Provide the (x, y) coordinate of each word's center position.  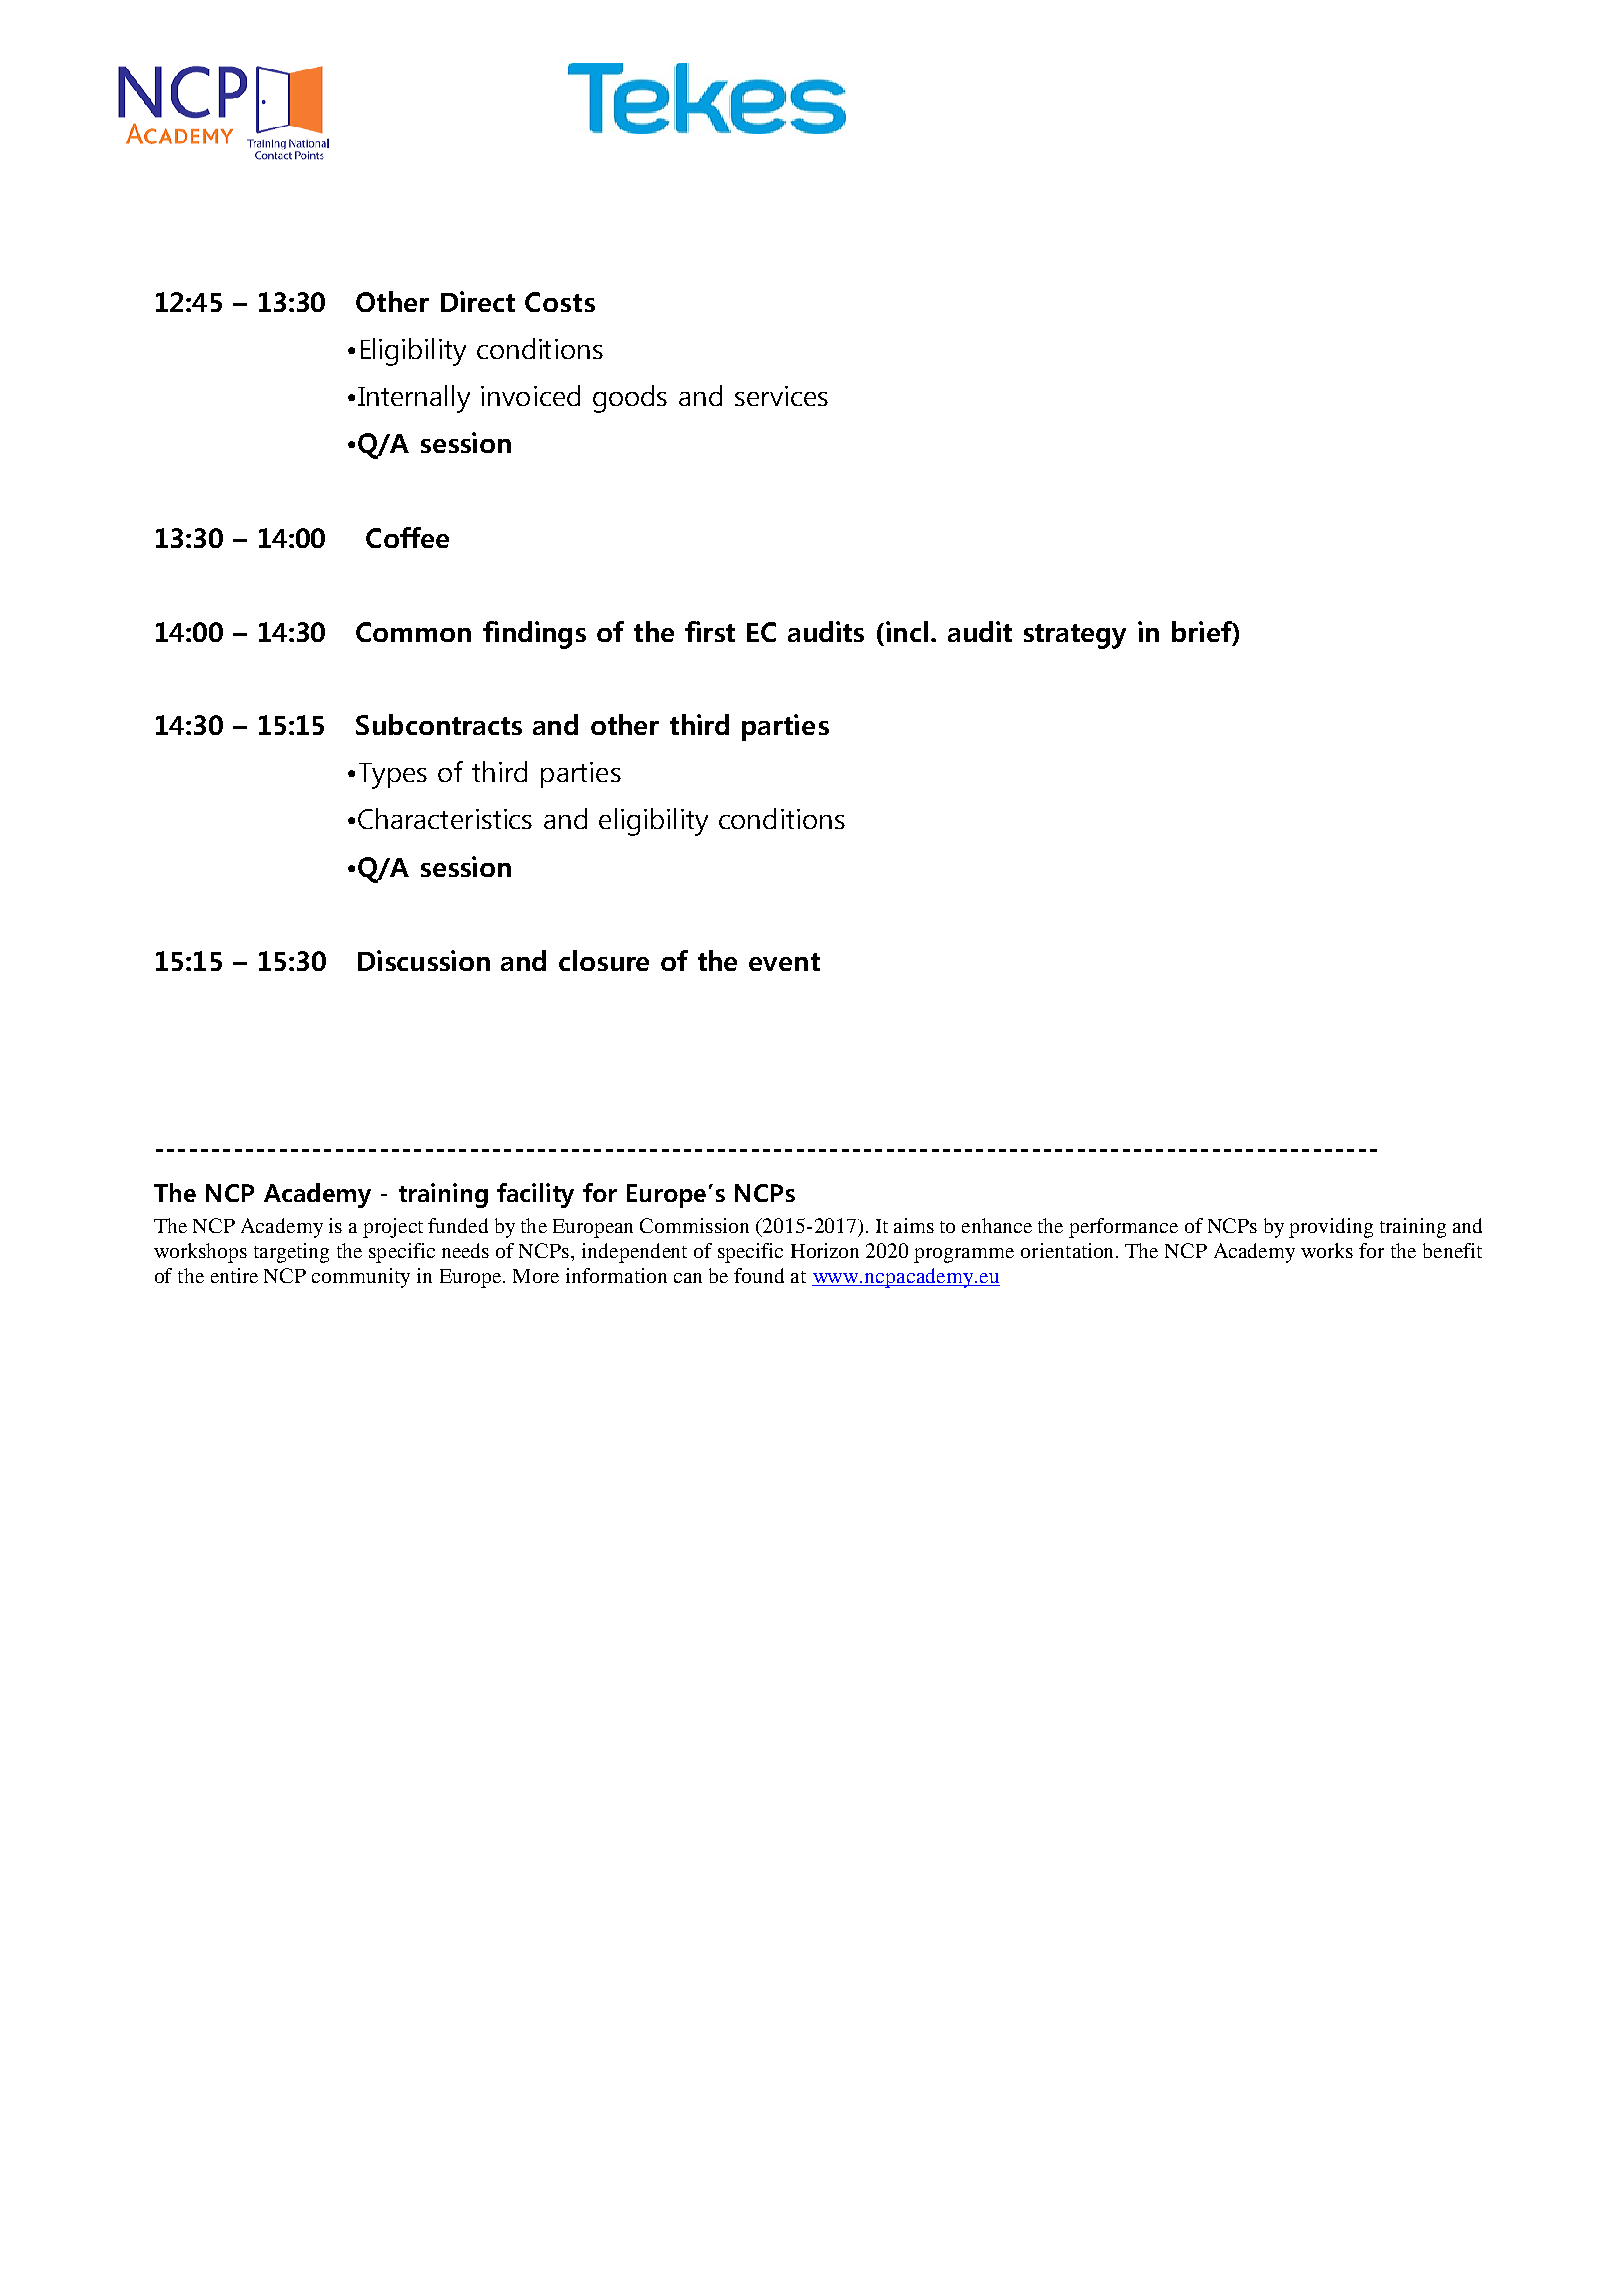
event (784, 962)
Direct (478, 301)
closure (604, 960)
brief (1202, 631)
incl (907, 631)
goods (630, 399)
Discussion (424, 960)
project (393, 1228)
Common (413, 632)
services (781, 396)
